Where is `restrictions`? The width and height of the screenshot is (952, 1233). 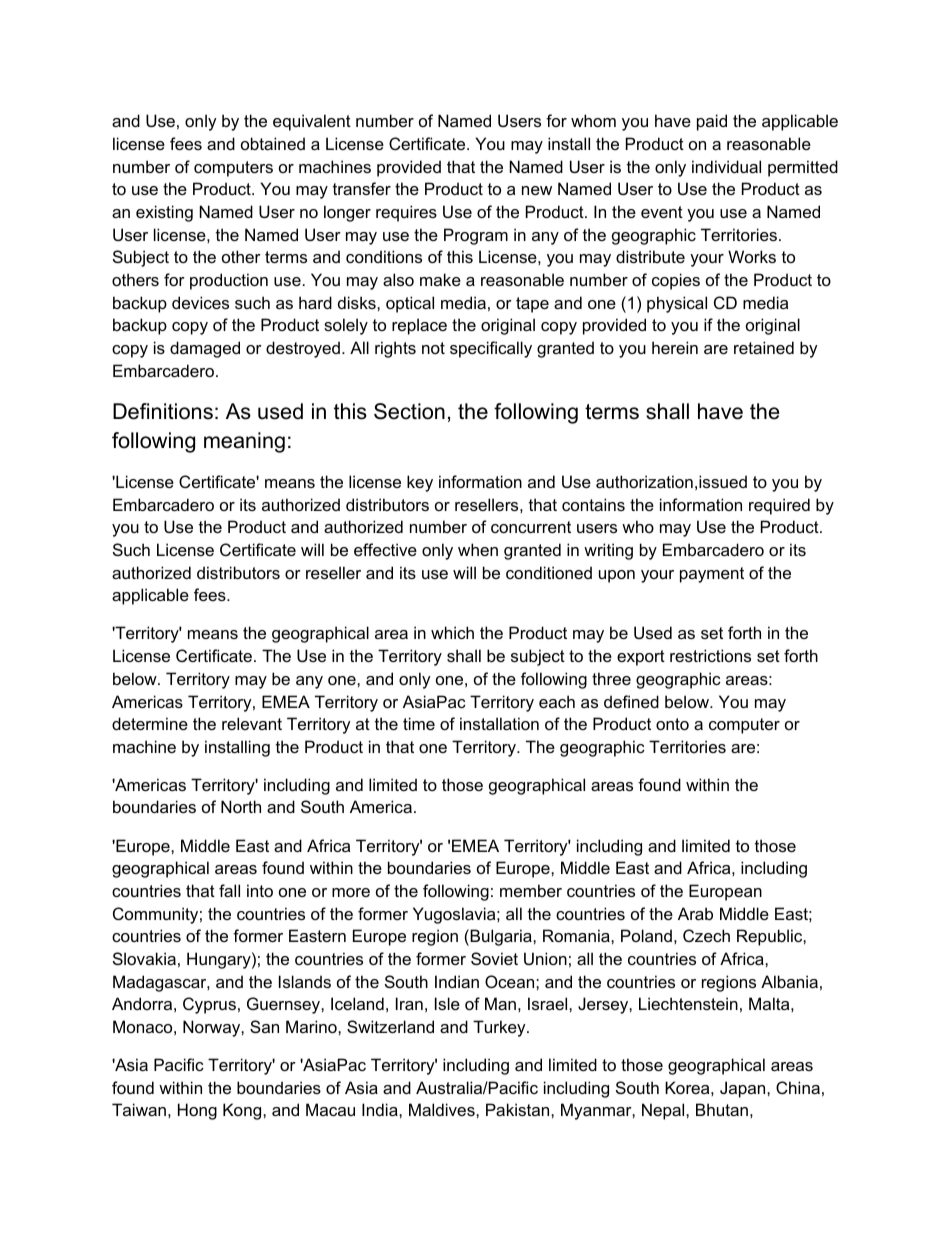 restrictions is located at coordinates (710, 655).
